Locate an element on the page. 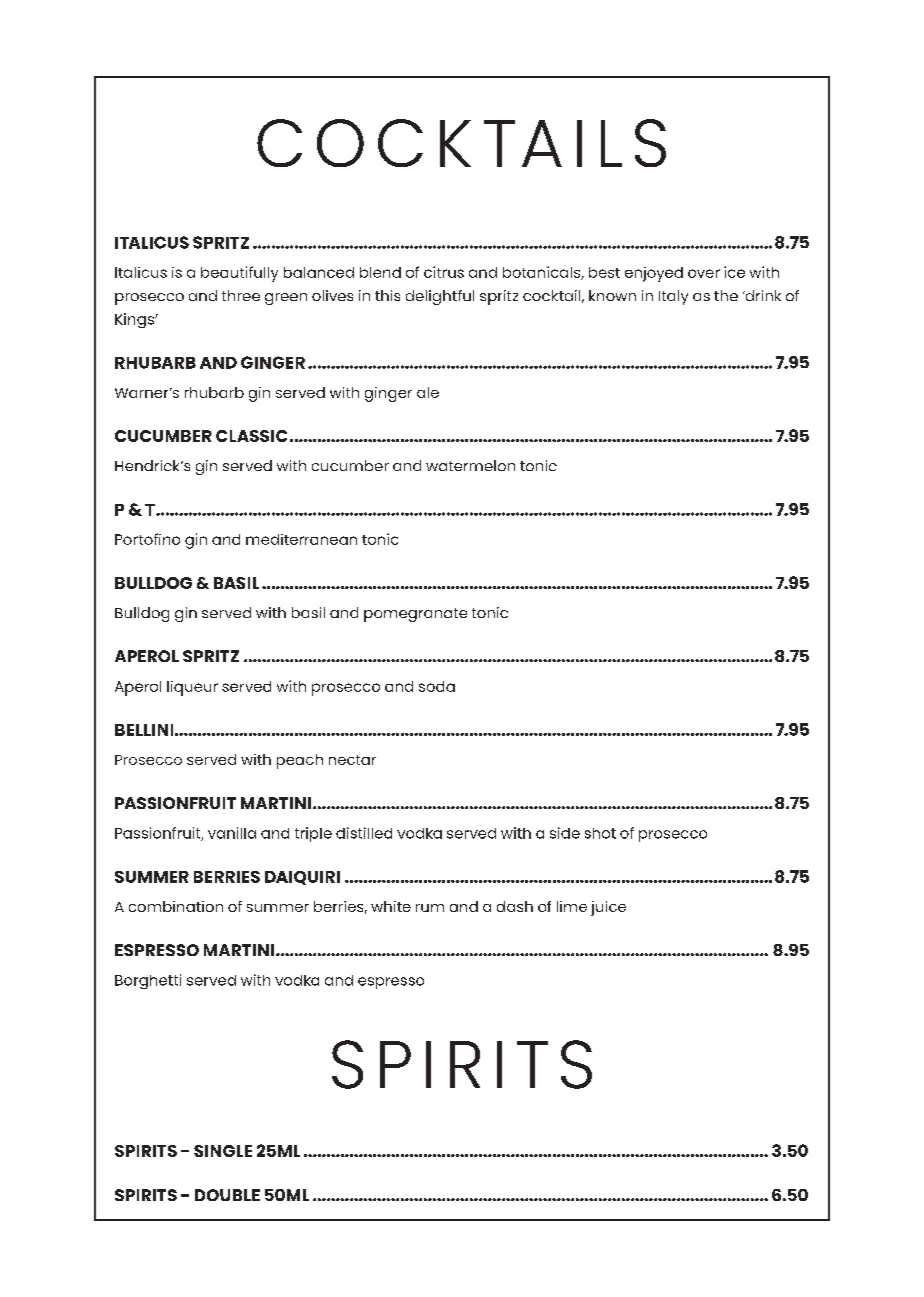 The height and width of the page is (1297, 924). mediterranean is located at coordinates (301, 539).
